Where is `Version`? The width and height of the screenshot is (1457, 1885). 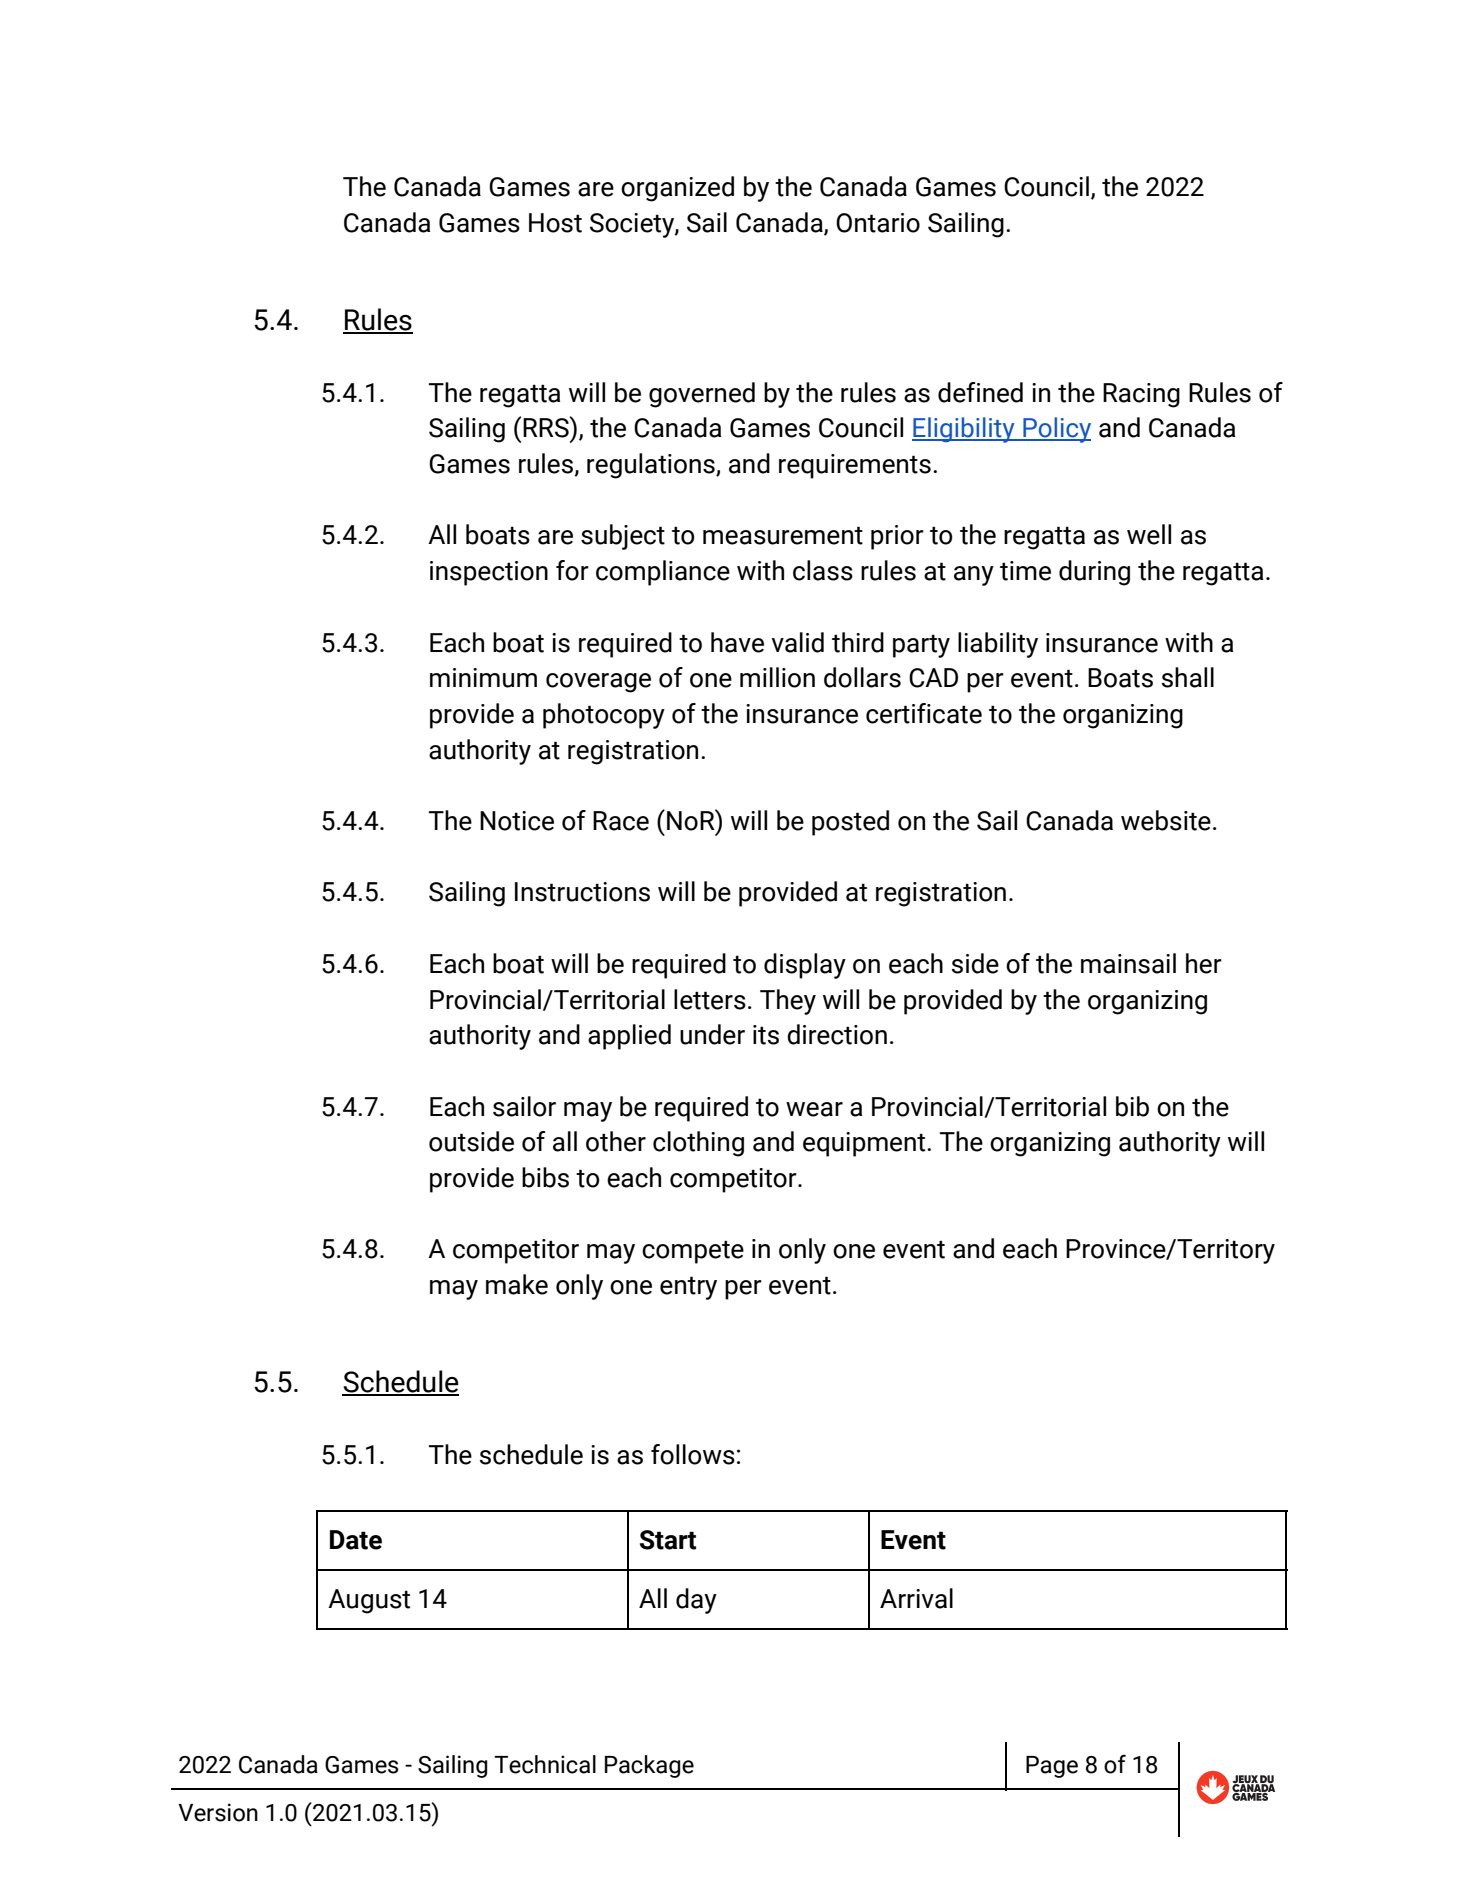
Version is located at coordinates (218, 1812).
